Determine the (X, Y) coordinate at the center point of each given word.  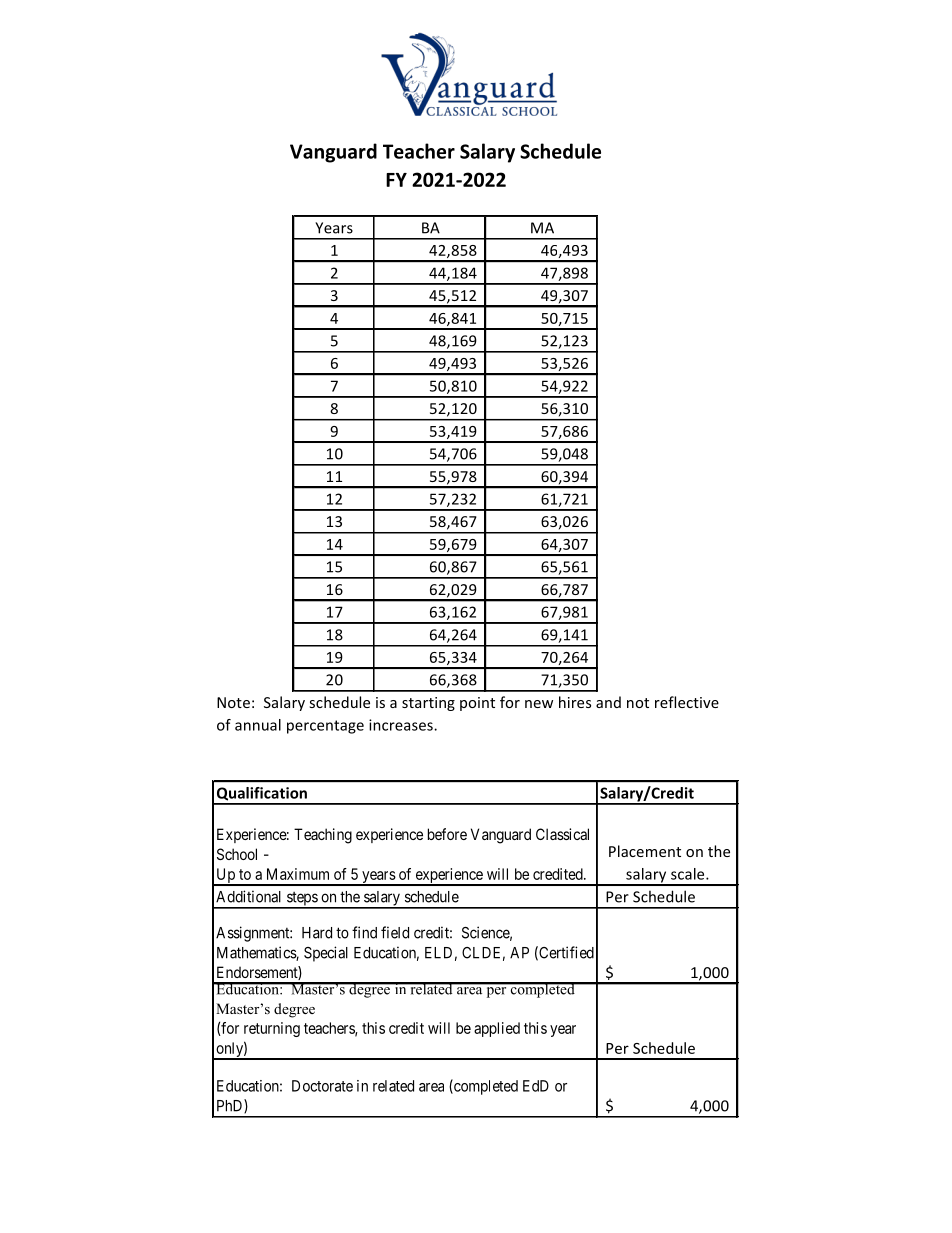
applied (497, 1029)
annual (258, 725)
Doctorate (322, 1086)
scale (689, 874)
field (395, 932)
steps (301, 900)
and (608, 702)
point (477, 704)
